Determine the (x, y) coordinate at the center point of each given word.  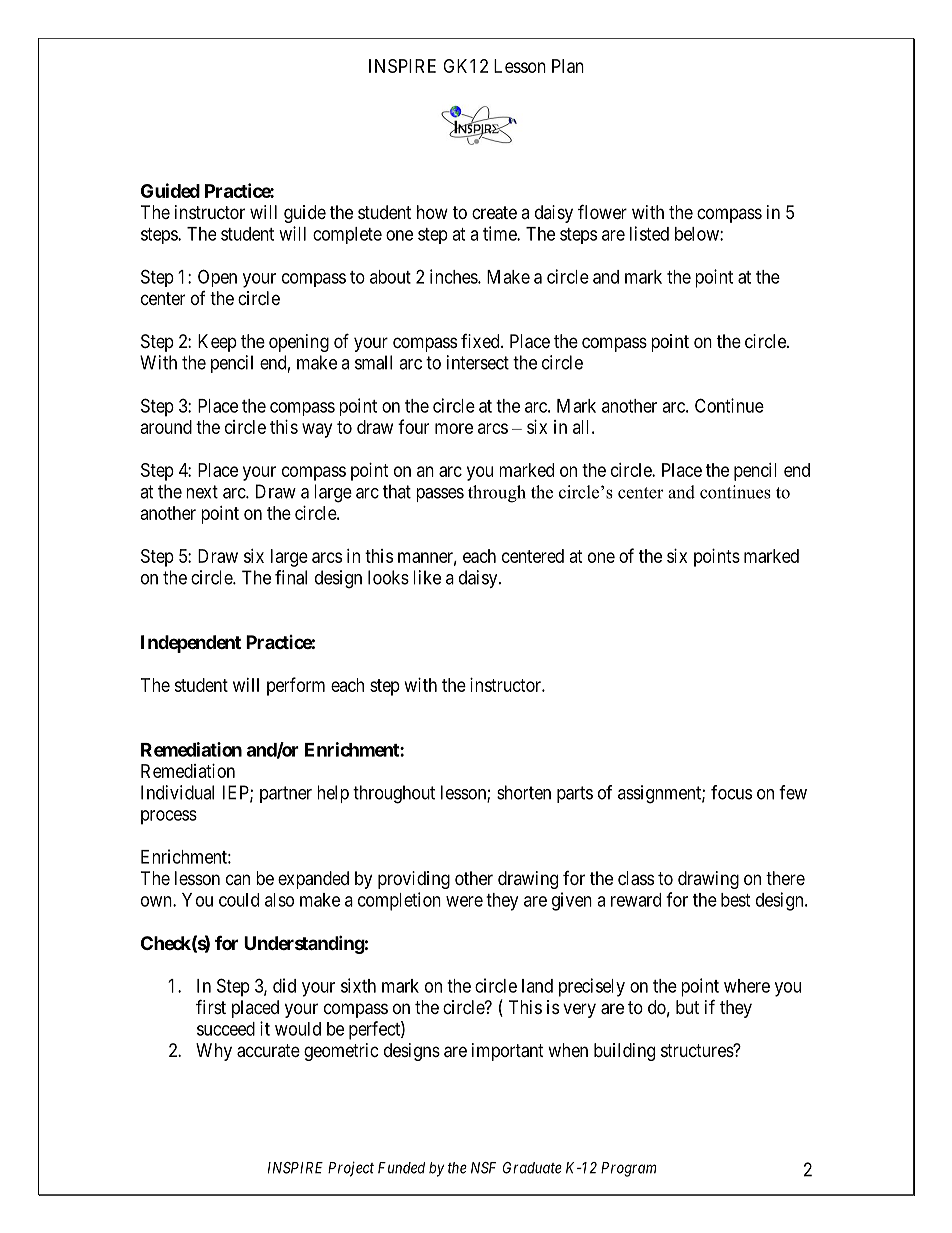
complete (347, 235)
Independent (191, 644)
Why (214, 1052)
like (427, 577)
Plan (568, 66)
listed (649, 233)
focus (731, 792)
